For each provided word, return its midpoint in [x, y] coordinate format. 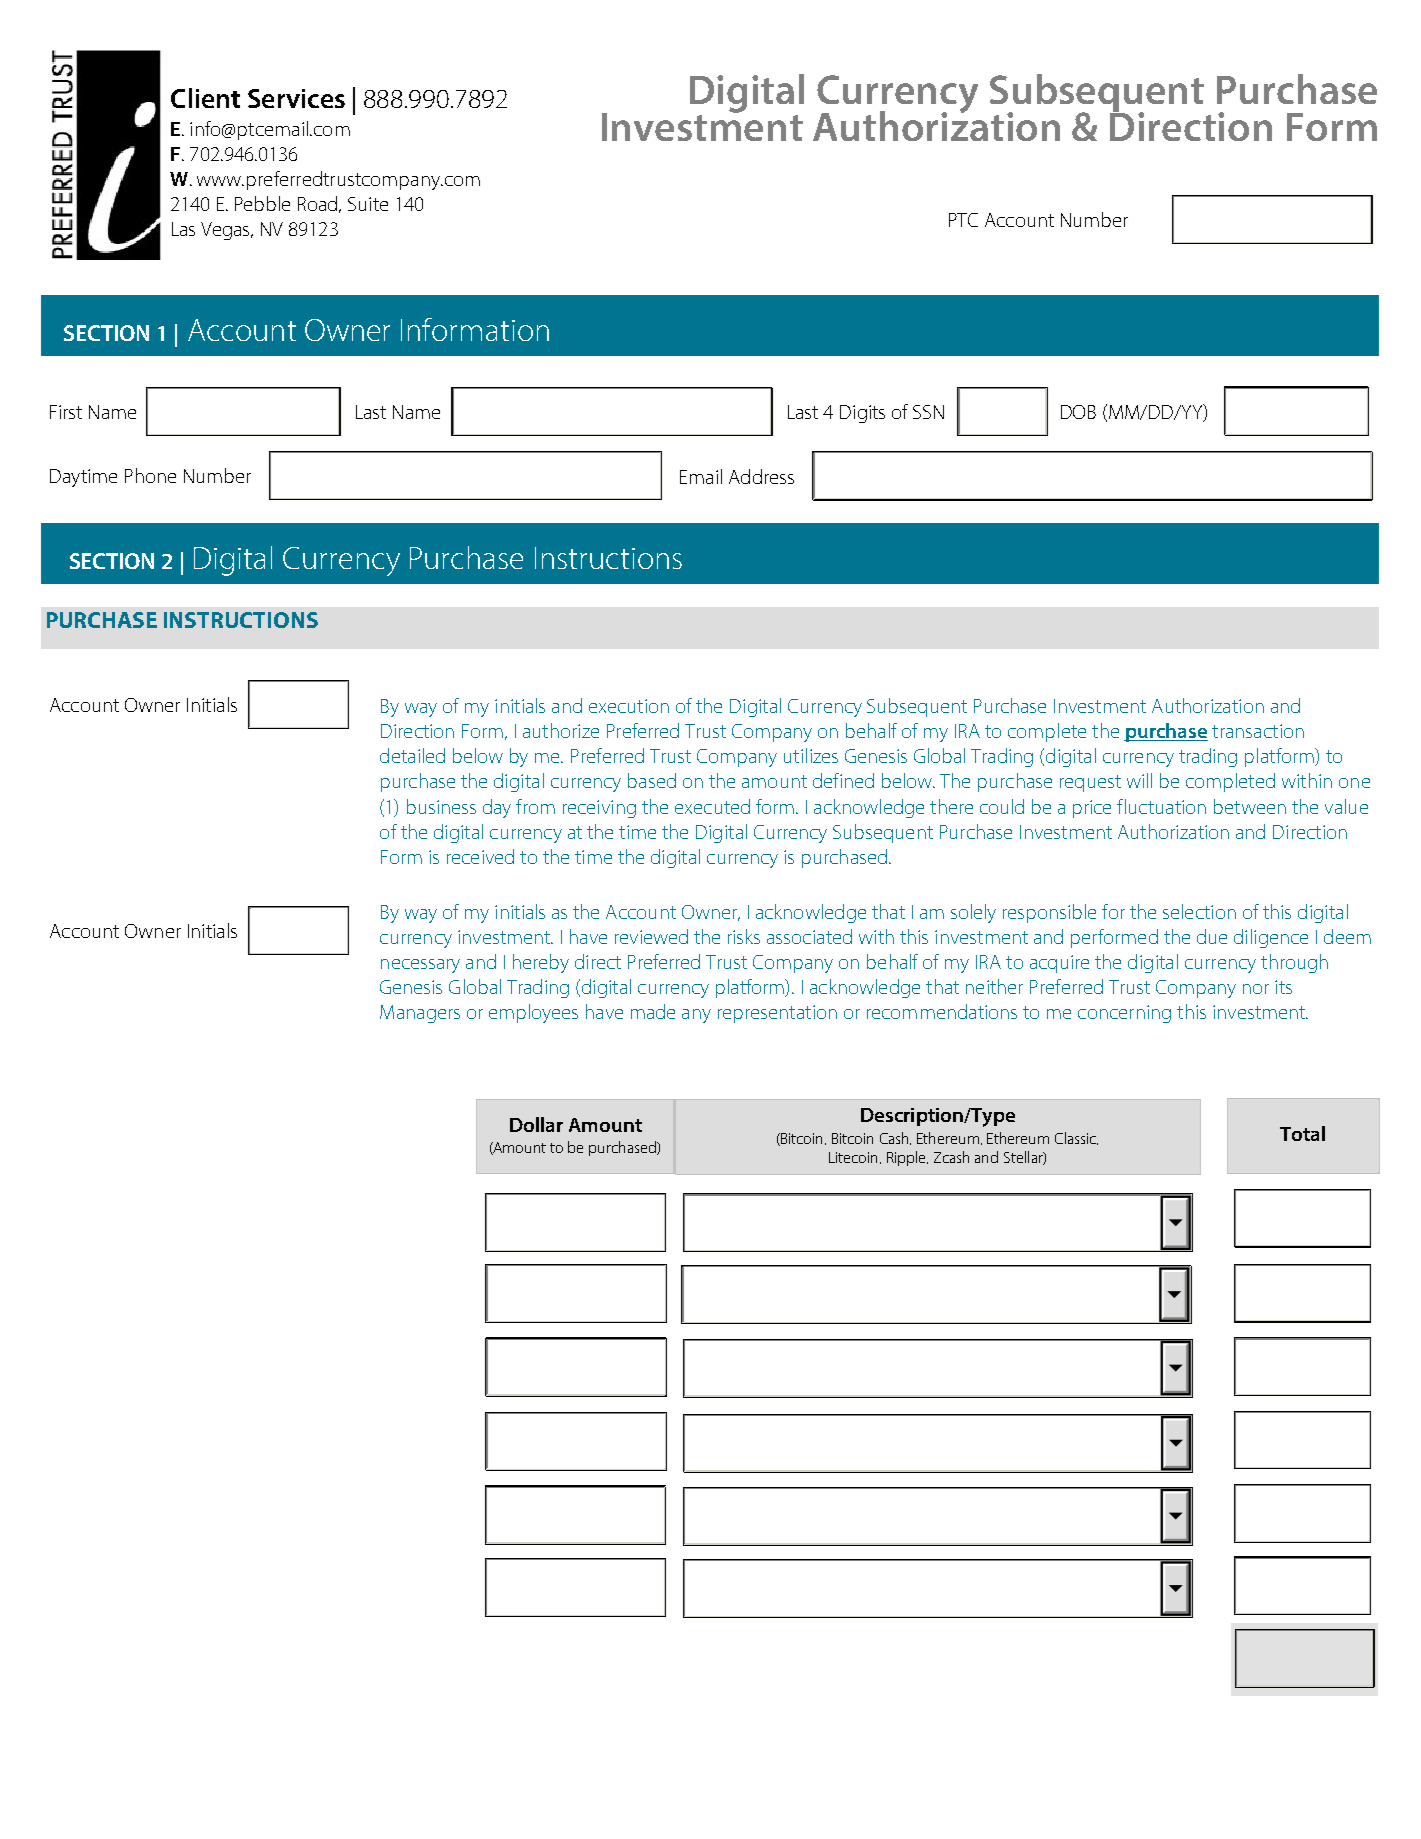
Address [761, 476]
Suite [368, 204]
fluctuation [1161, 806]
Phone [150, 475]
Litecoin [855, 1158]
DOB [1078, 412]
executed [712, 806]
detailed [412, 755]
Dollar [536, 1124]
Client [205, 98]
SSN [928, 412]
